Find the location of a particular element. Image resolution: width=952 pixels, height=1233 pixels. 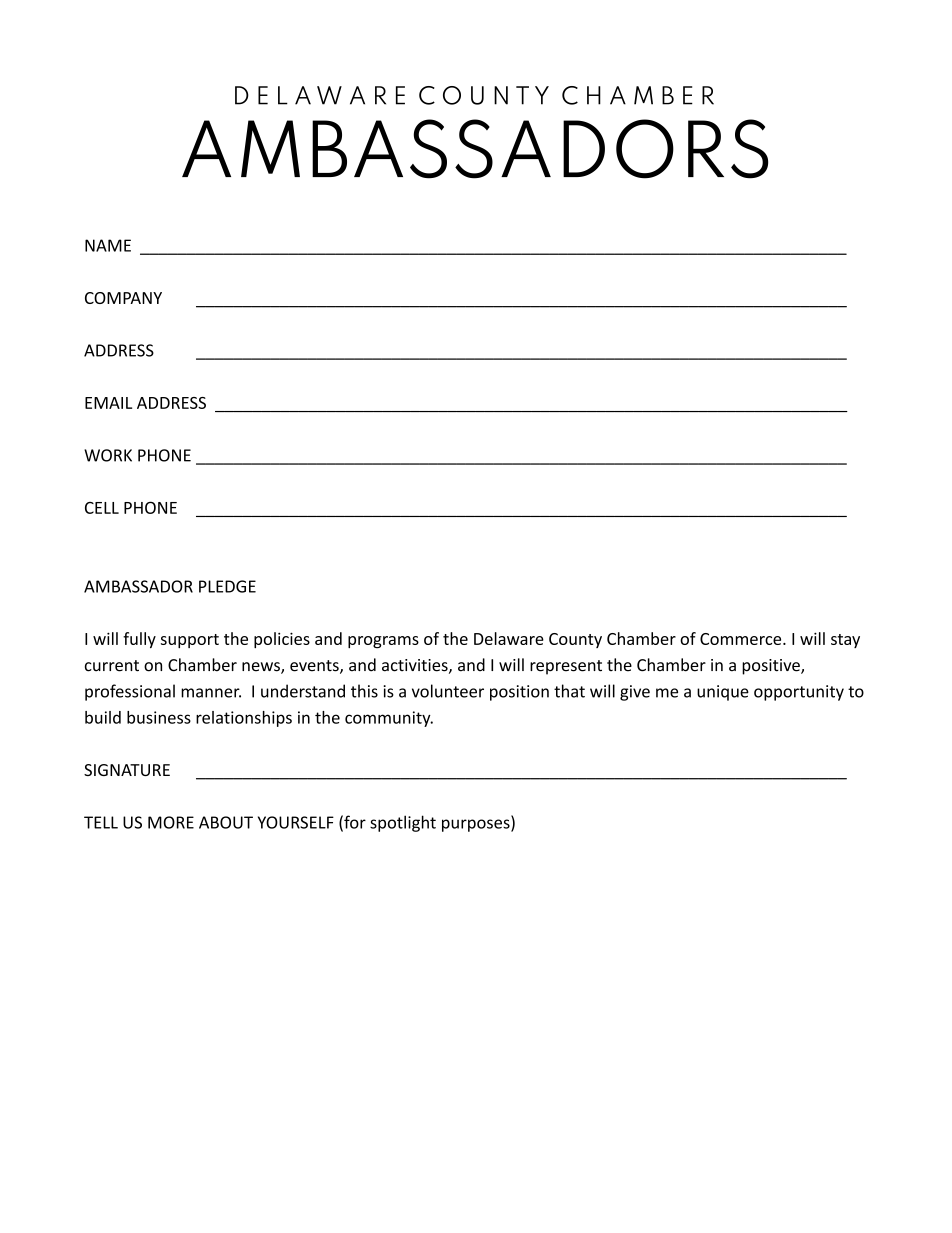

Delaware is located at coordinates (509, 638).
